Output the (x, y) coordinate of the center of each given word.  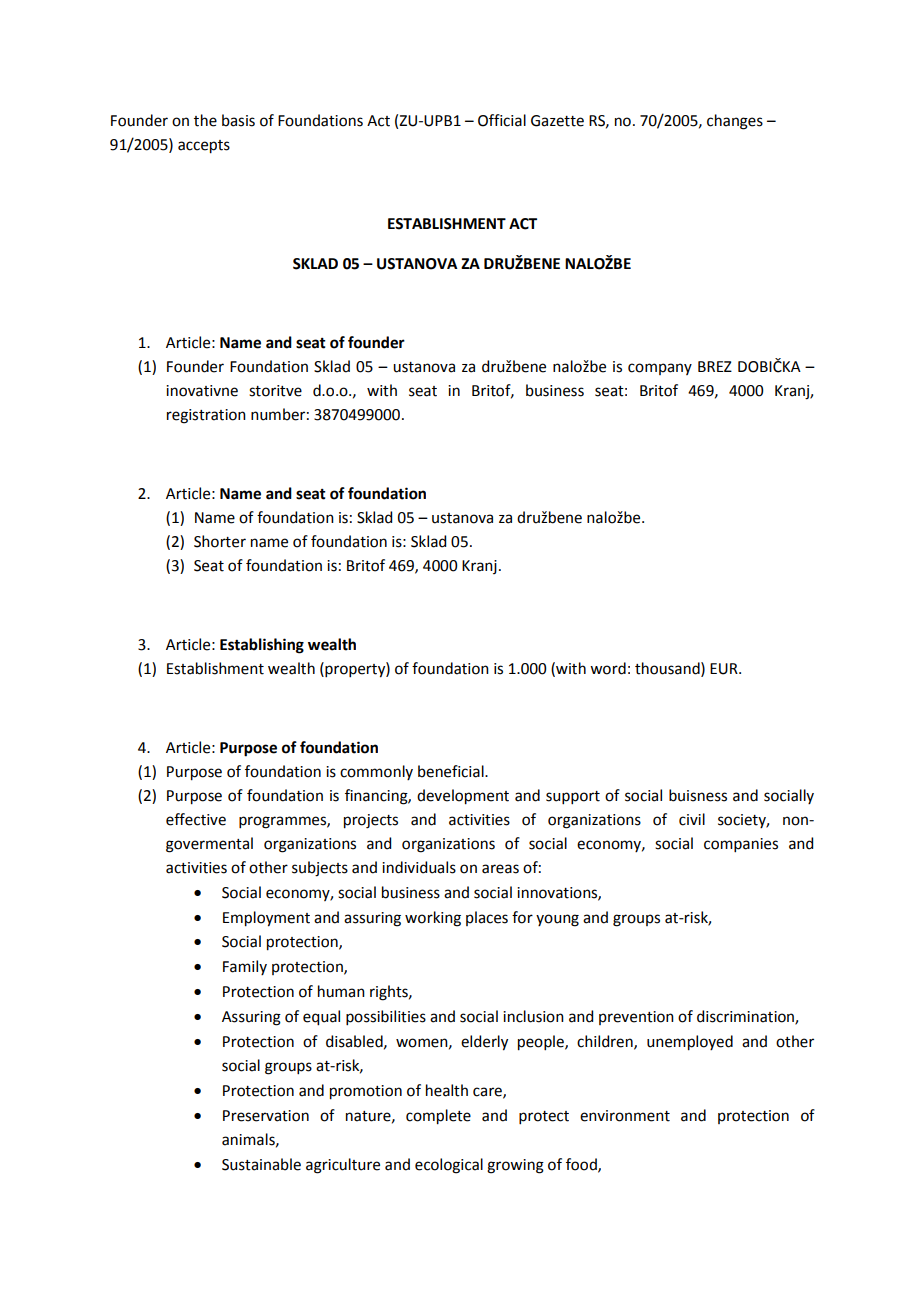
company (660, 369)
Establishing (262, 646)
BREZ (715, 366)
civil (692, 819)
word (608, 668)
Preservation (266, 1116)
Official (502, 120)
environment (625, 1116)
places (487, 918)
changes (735, 122)
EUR (725, 669)
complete (438, 1117)
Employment (266, 919)
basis (238, 120)
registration (206, 416)
